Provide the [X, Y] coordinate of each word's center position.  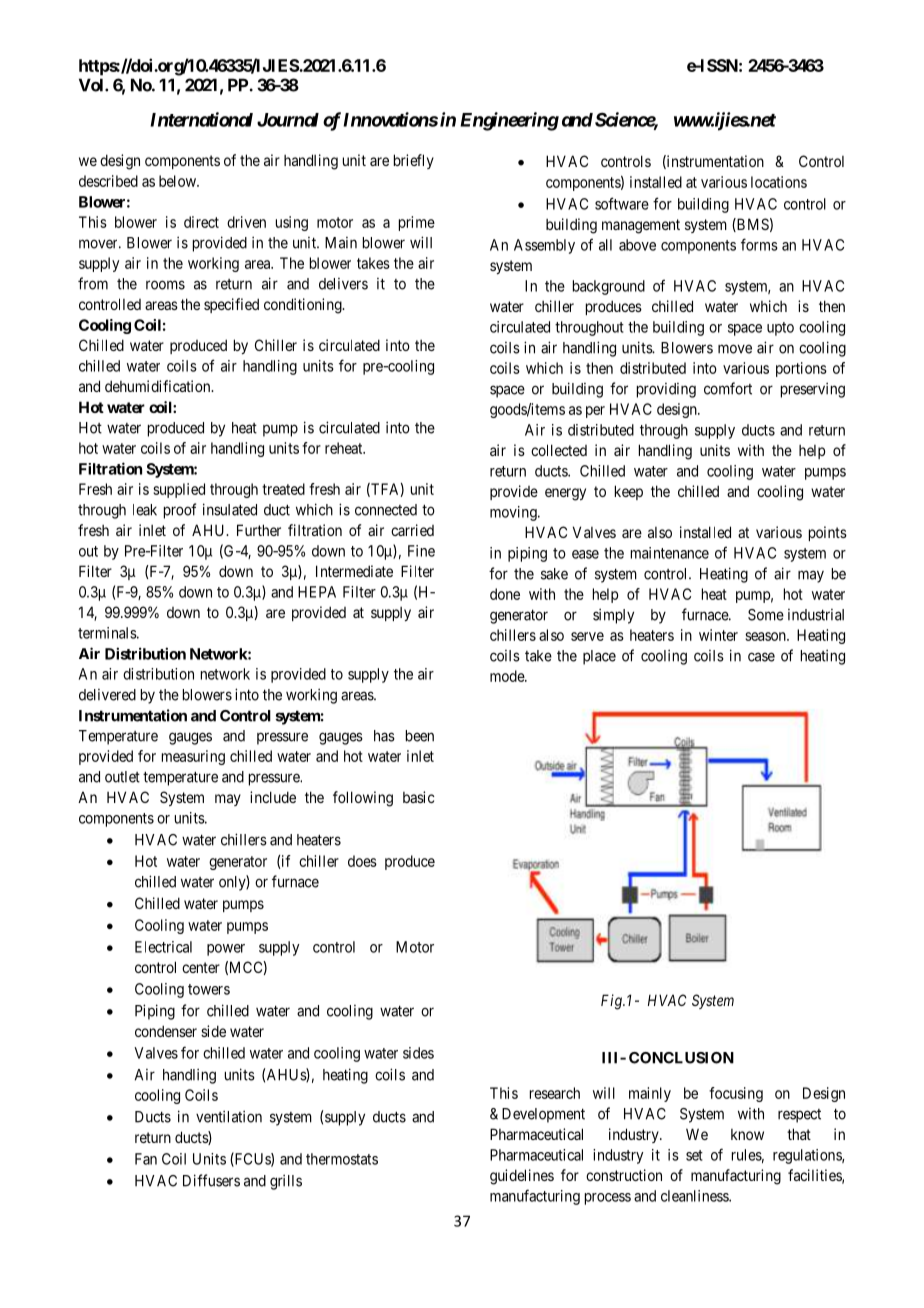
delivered [107, 695]
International [201, 119]
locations [779, 182]
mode [508, 676]
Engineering [509, 121]
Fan [146, 1159]
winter [718, 635]
